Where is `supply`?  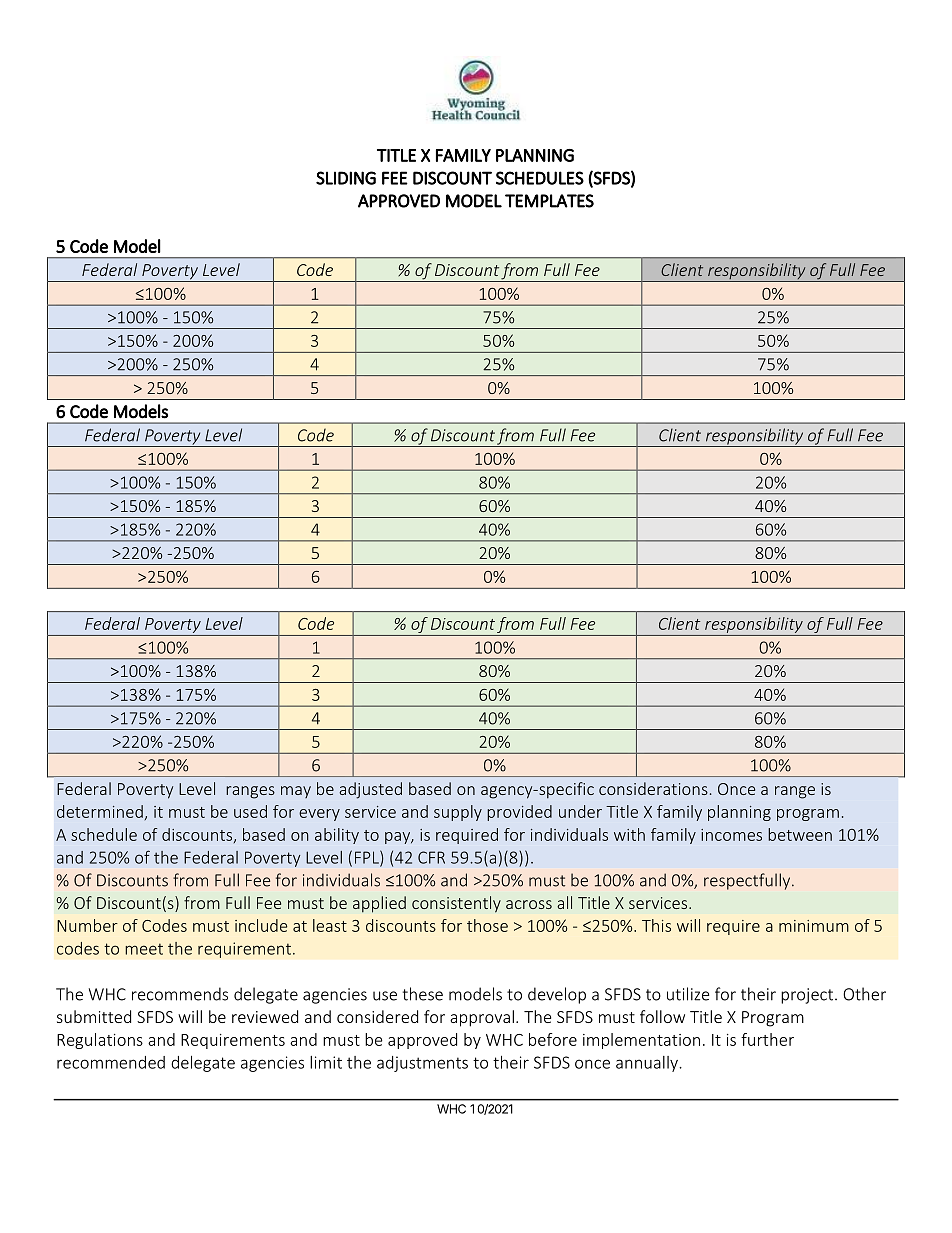
supply is located at coordinates (458, 813).
